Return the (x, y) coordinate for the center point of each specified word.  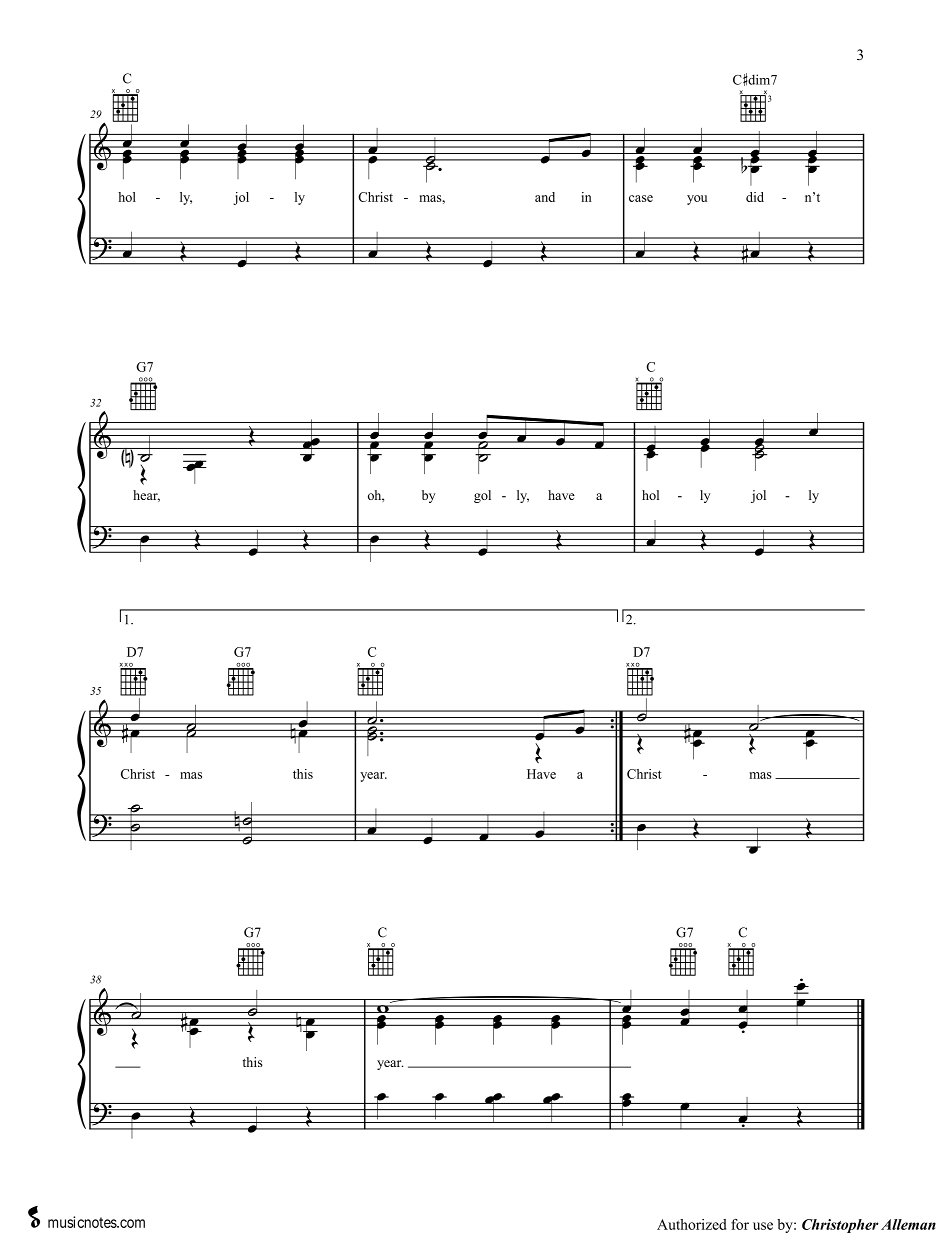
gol (482, 496)
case (641, 198)
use (763, 1226)
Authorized (691, 1224)
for (740, 1224)
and (545, 197)
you (697, 200)
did (755, 197)
